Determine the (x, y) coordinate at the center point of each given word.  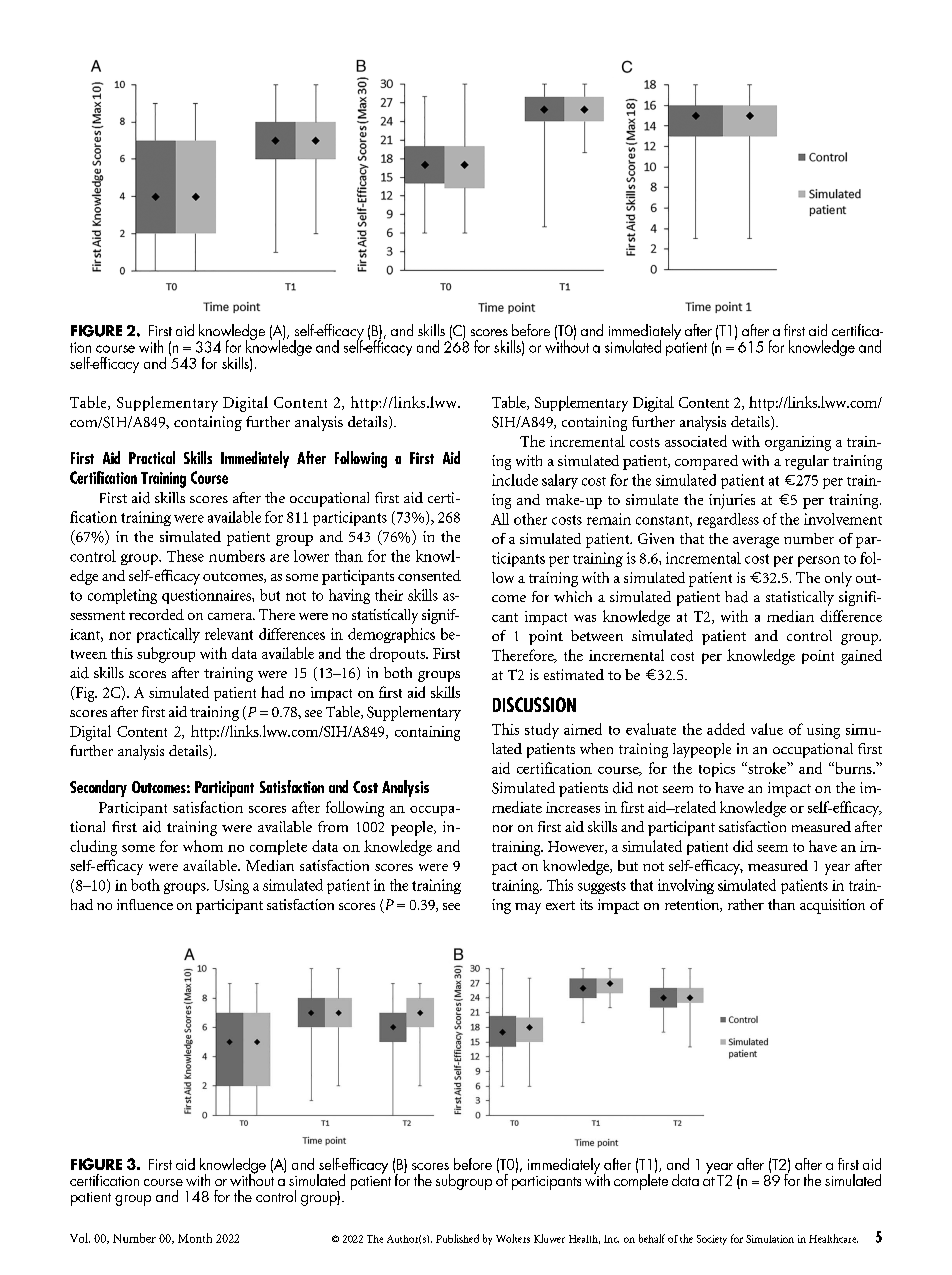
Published (457, 1238)
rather (746, 904)
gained (861, 657)
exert (560, 905)
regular (807, 462)
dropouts (398, 654)
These (185, 556)
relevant (229, 634)
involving (686, 886)
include (515, 480)
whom (203, 846)
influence (145, 904)
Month (195, 1238)
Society (712, 1240)
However (577, 847)
